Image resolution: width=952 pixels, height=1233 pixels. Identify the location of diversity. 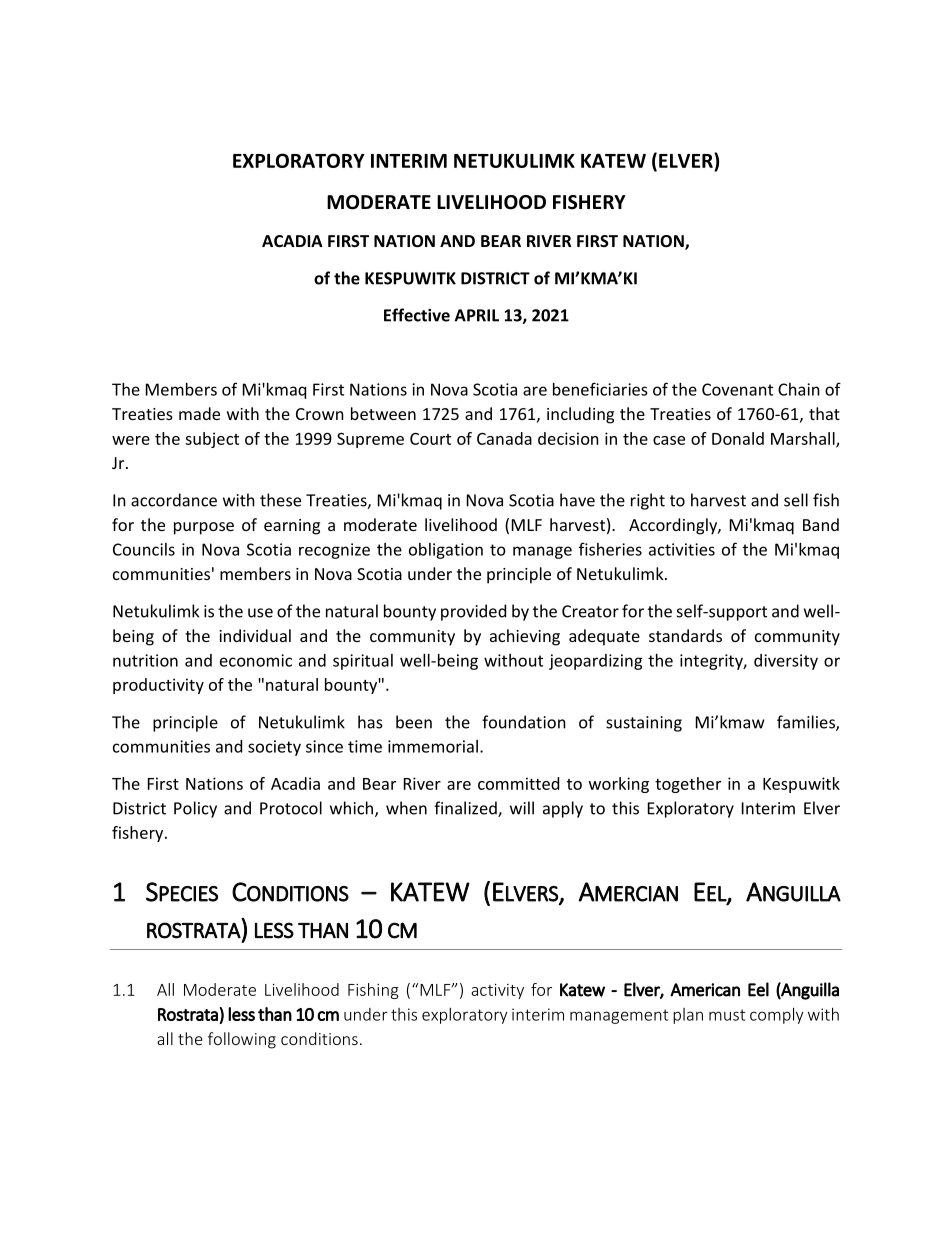
(786, 662).
